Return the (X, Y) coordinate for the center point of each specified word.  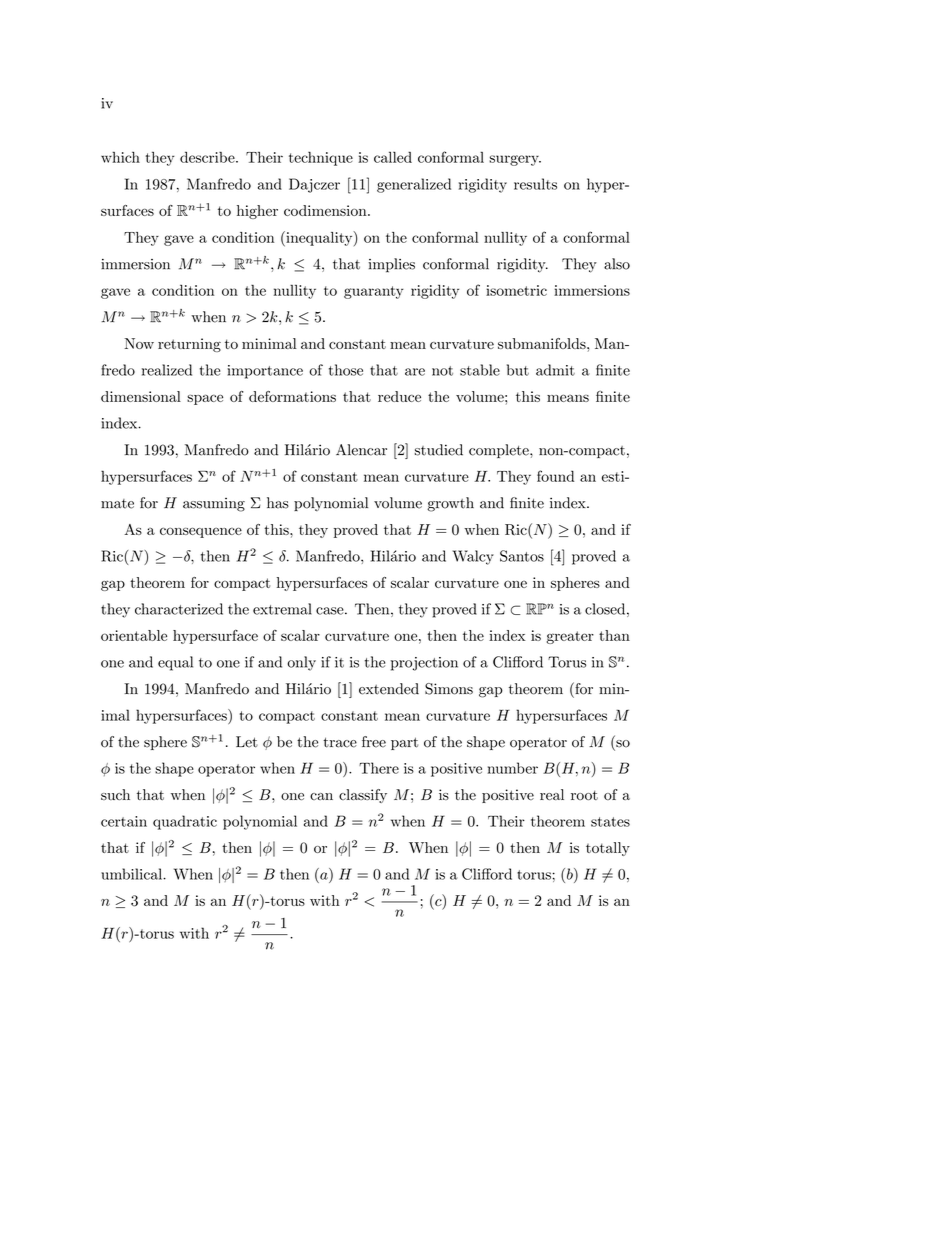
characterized (179, 609)
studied (439, 450)
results (535, 184)
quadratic (185, 822)
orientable (134, 635)
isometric (516, 290)
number (513, 768)
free (374, 742)
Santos (522, 556)
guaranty (373, 292)
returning (189, 345)
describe (208, 157)
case (330, 611)
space (205, 399)
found (555, 476)
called (393, 157)
